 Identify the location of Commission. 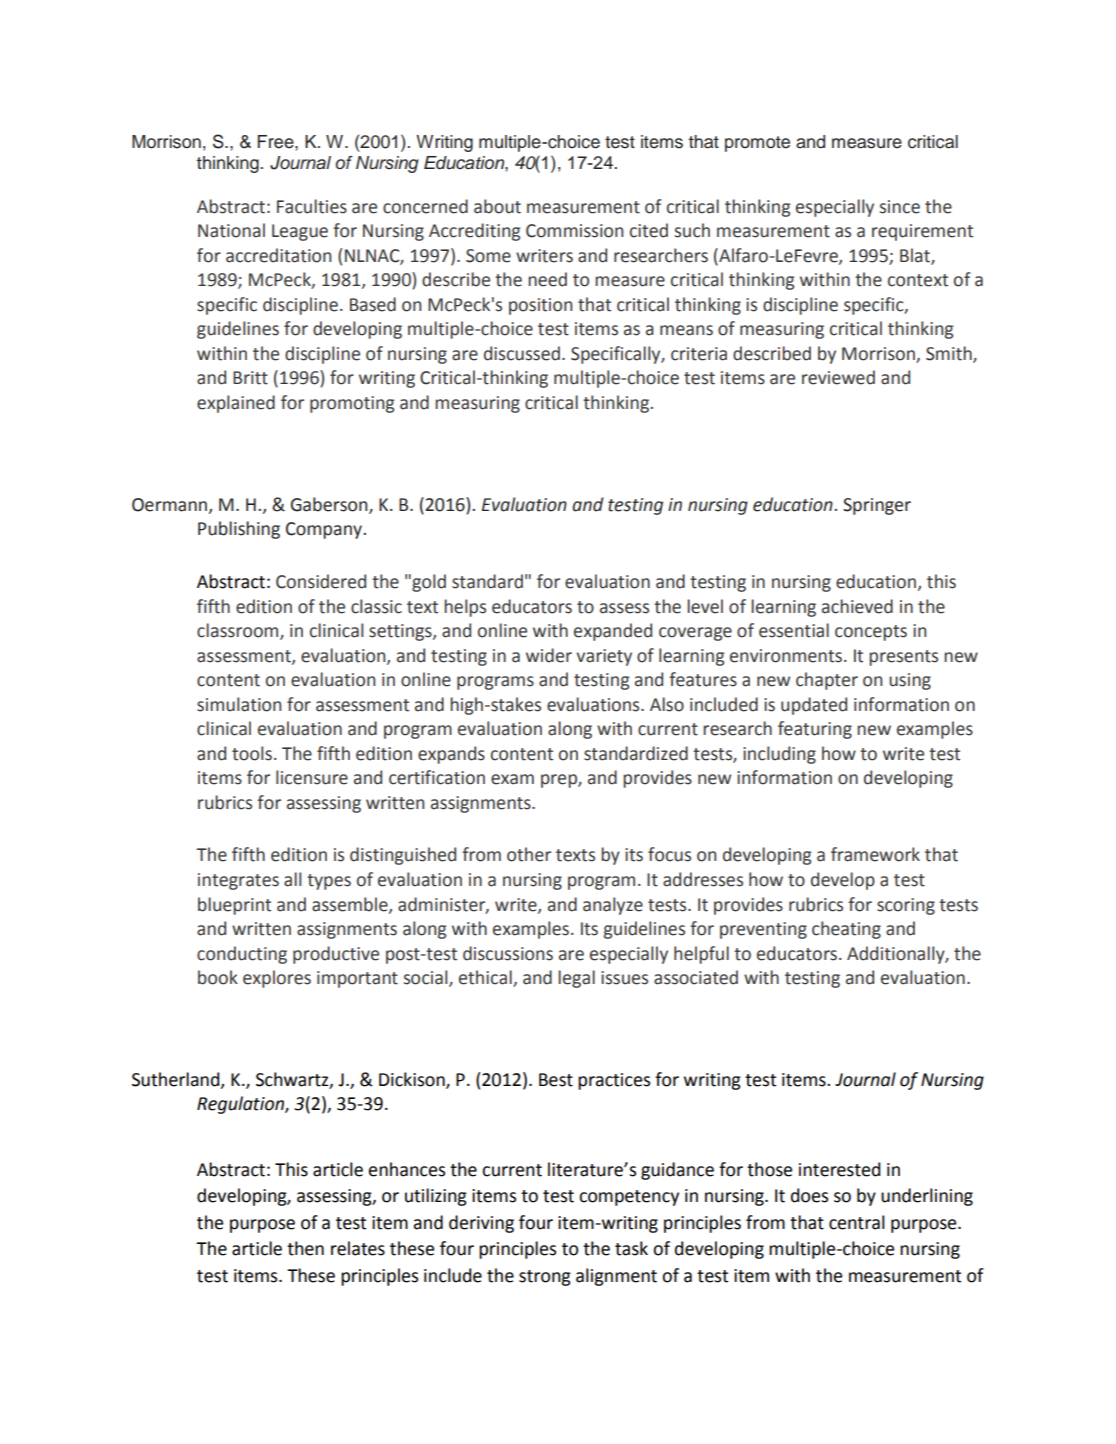
(574, 231).
